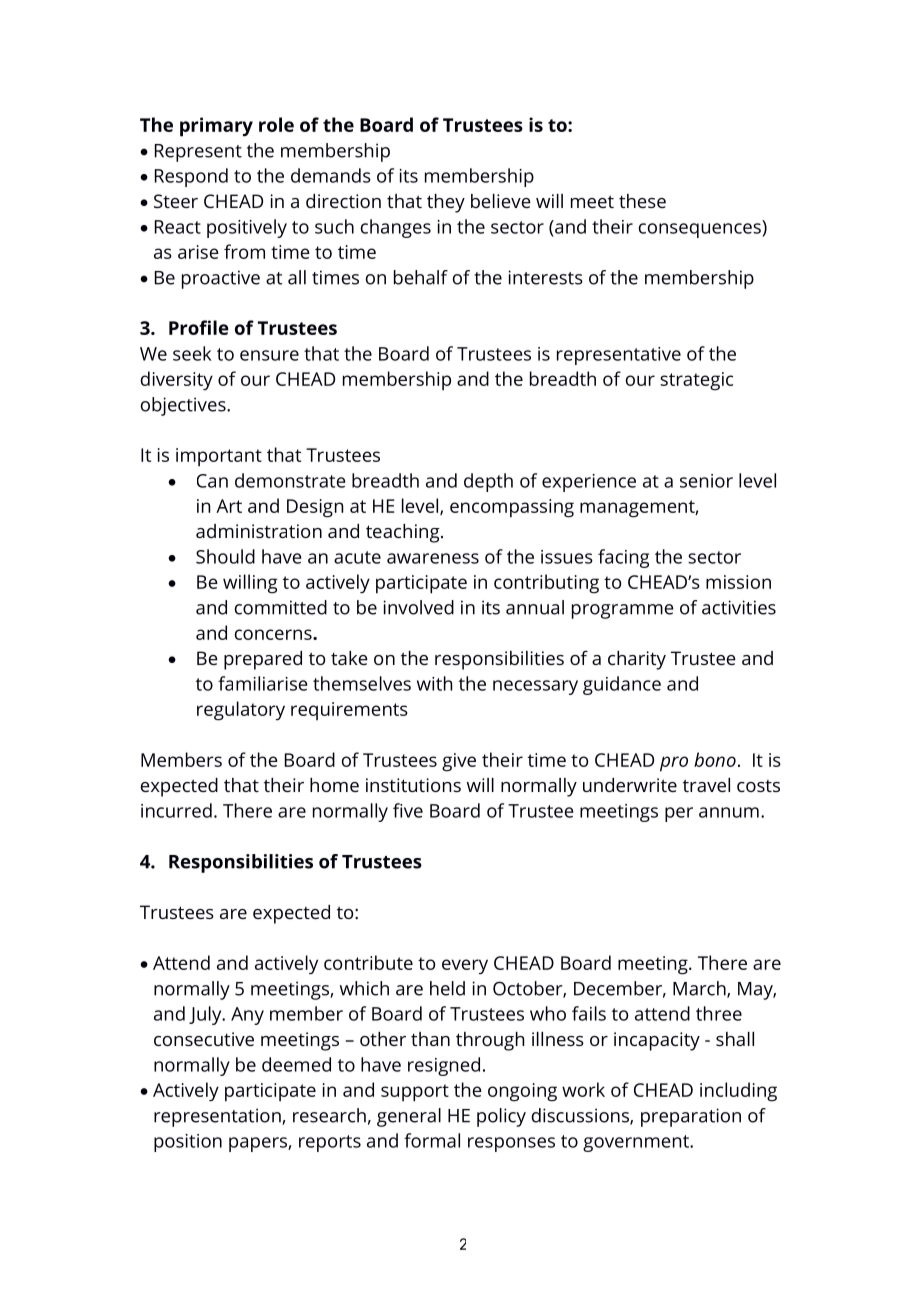 This document has width=924, height=1308. Describe the element at coordinates (446, 203) in the document. I see `they` at that location.
